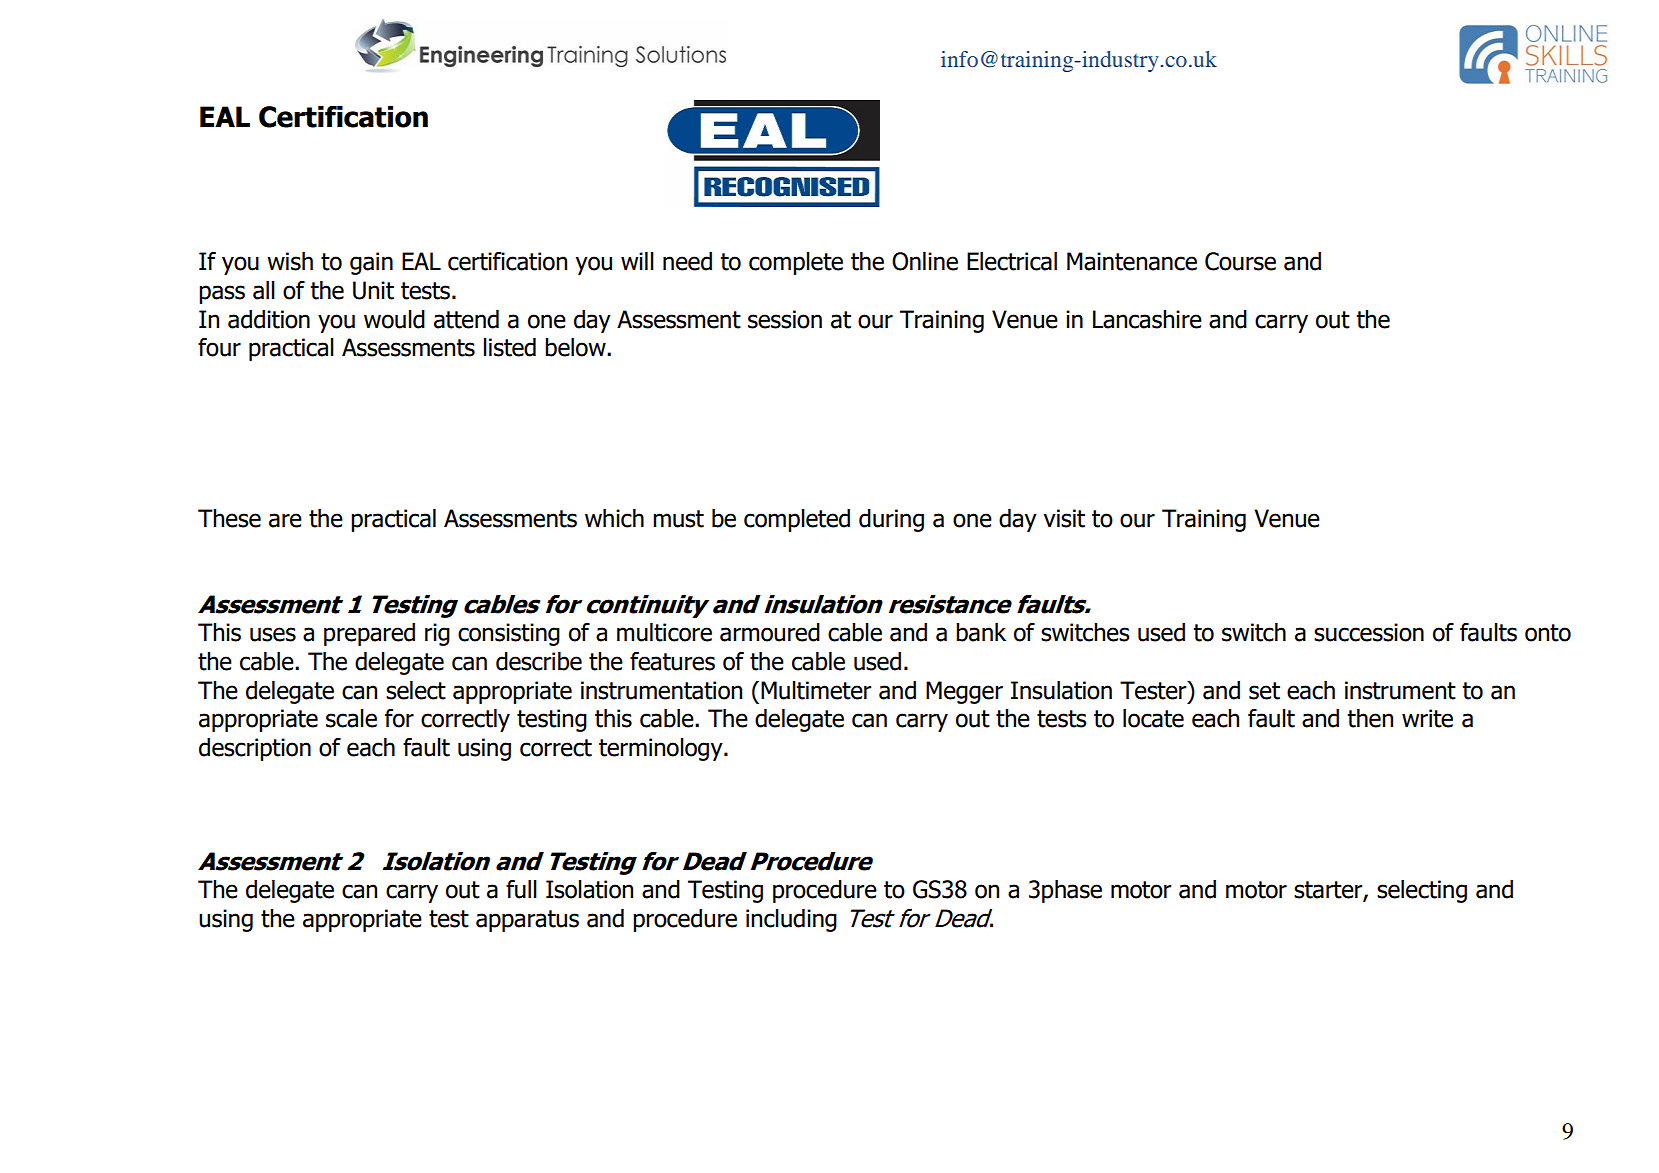 Image resolution: width=1659 pixels, height=1173 pixels. Describe the element at coordinates (1370, 718) in the document. I see `then` at that location.
